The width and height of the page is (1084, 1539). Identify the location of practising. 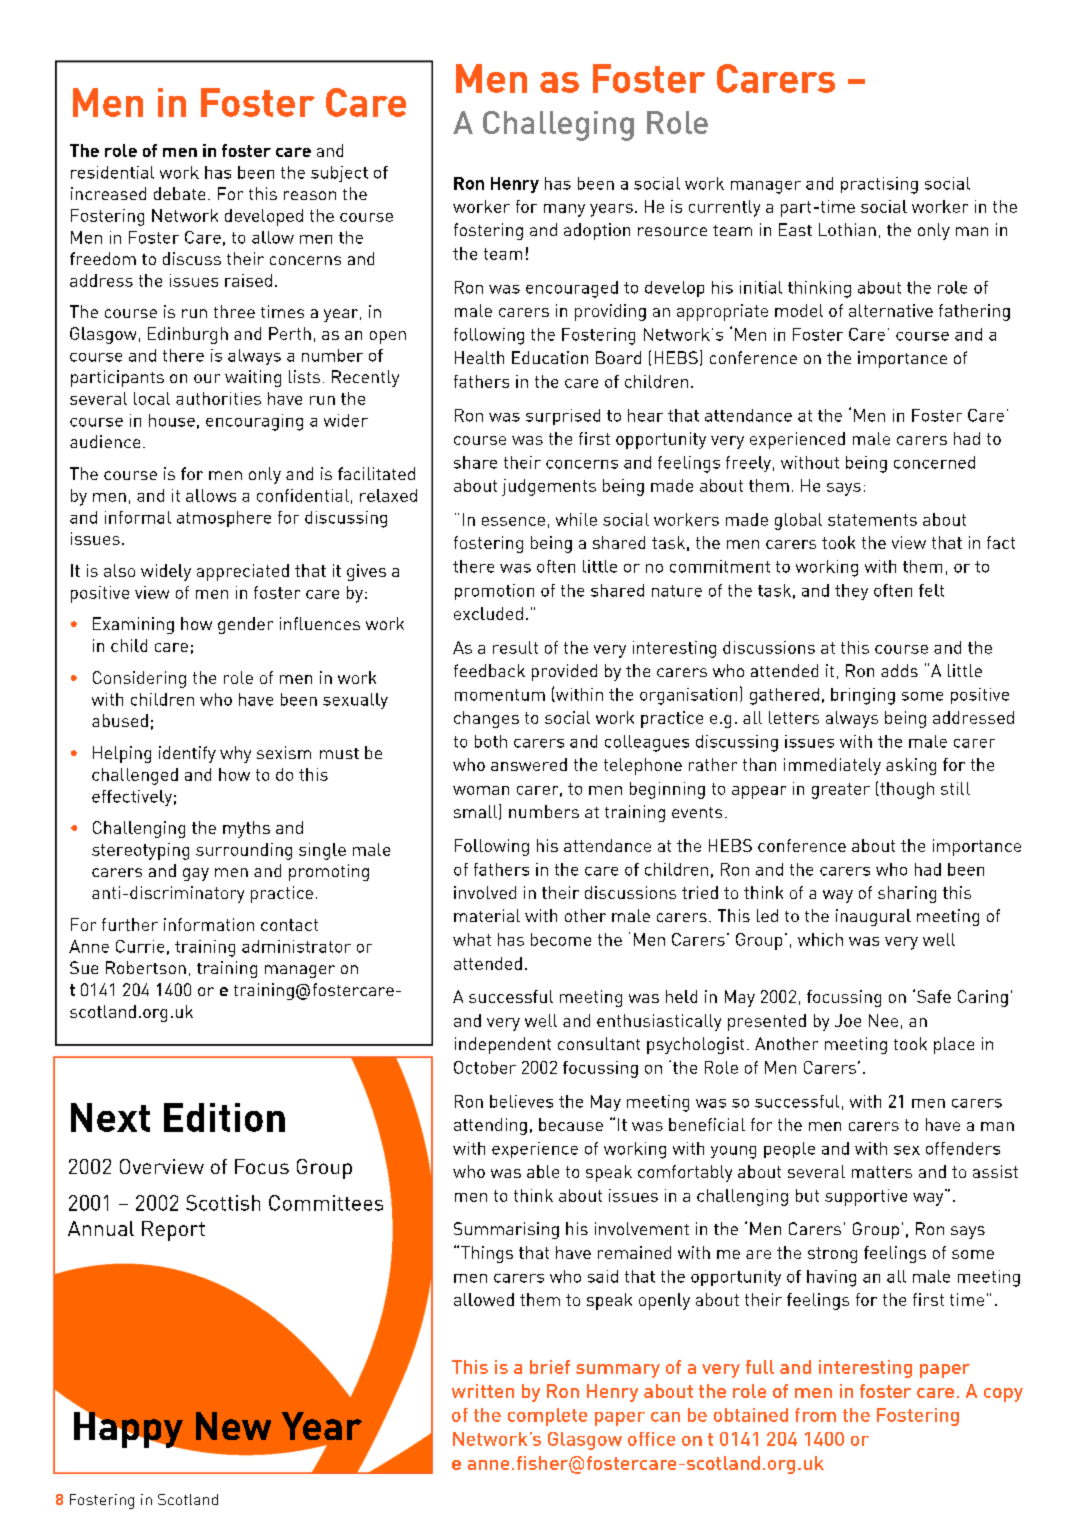
(879, 185).
